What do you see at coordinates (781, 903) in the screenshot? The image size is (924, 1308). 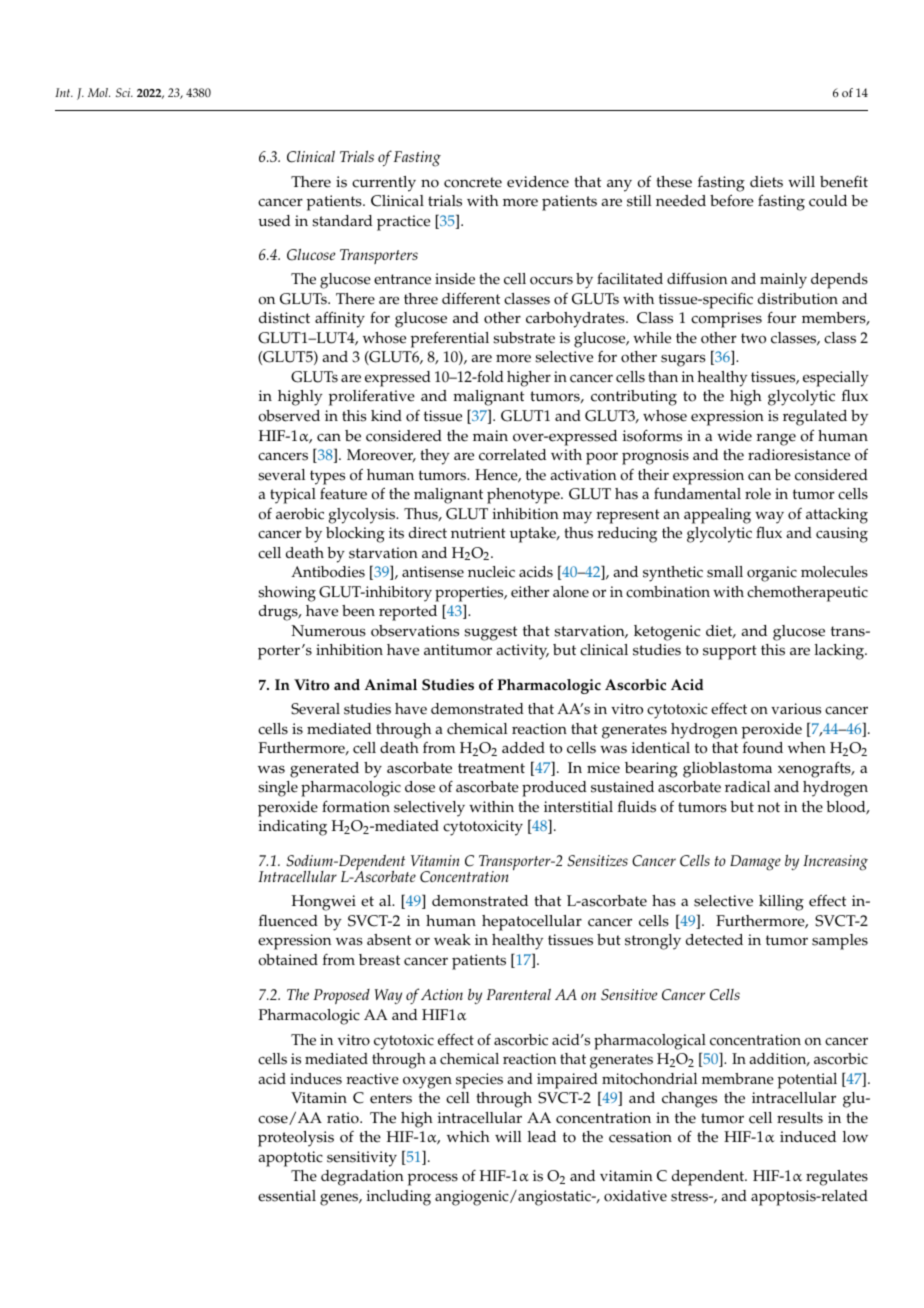 I see `killing` at bounding box center [781, 903].
